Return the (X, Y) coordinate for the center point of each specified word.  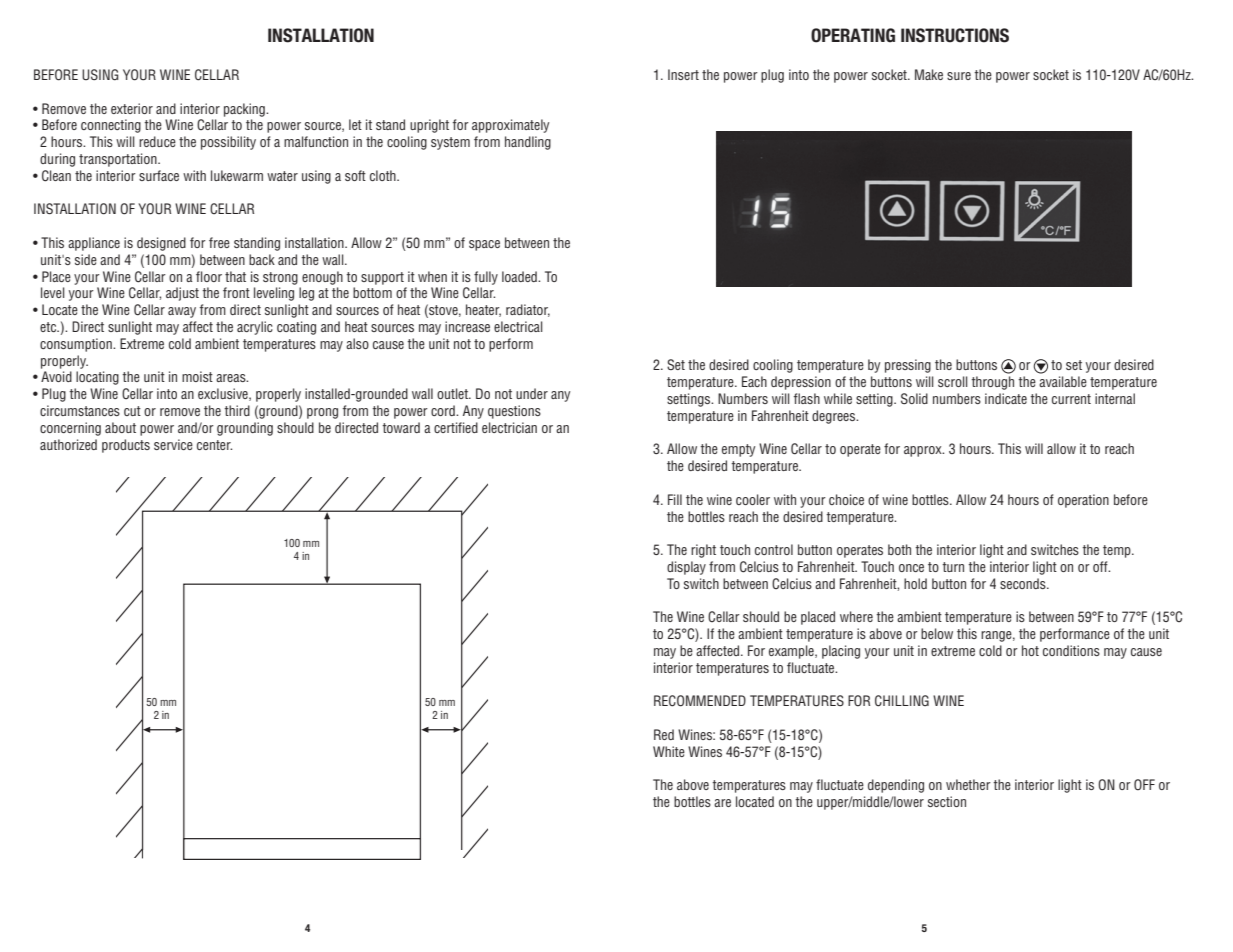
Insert (683, 74)
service (173, 444)
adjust (182, 294)
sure (959, 76)
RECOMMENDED (700, 701)
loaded (520, 276)
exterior (132, 108)
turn (953, 567)
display (686, 568)
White (669, 751)
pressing (908, 366)
